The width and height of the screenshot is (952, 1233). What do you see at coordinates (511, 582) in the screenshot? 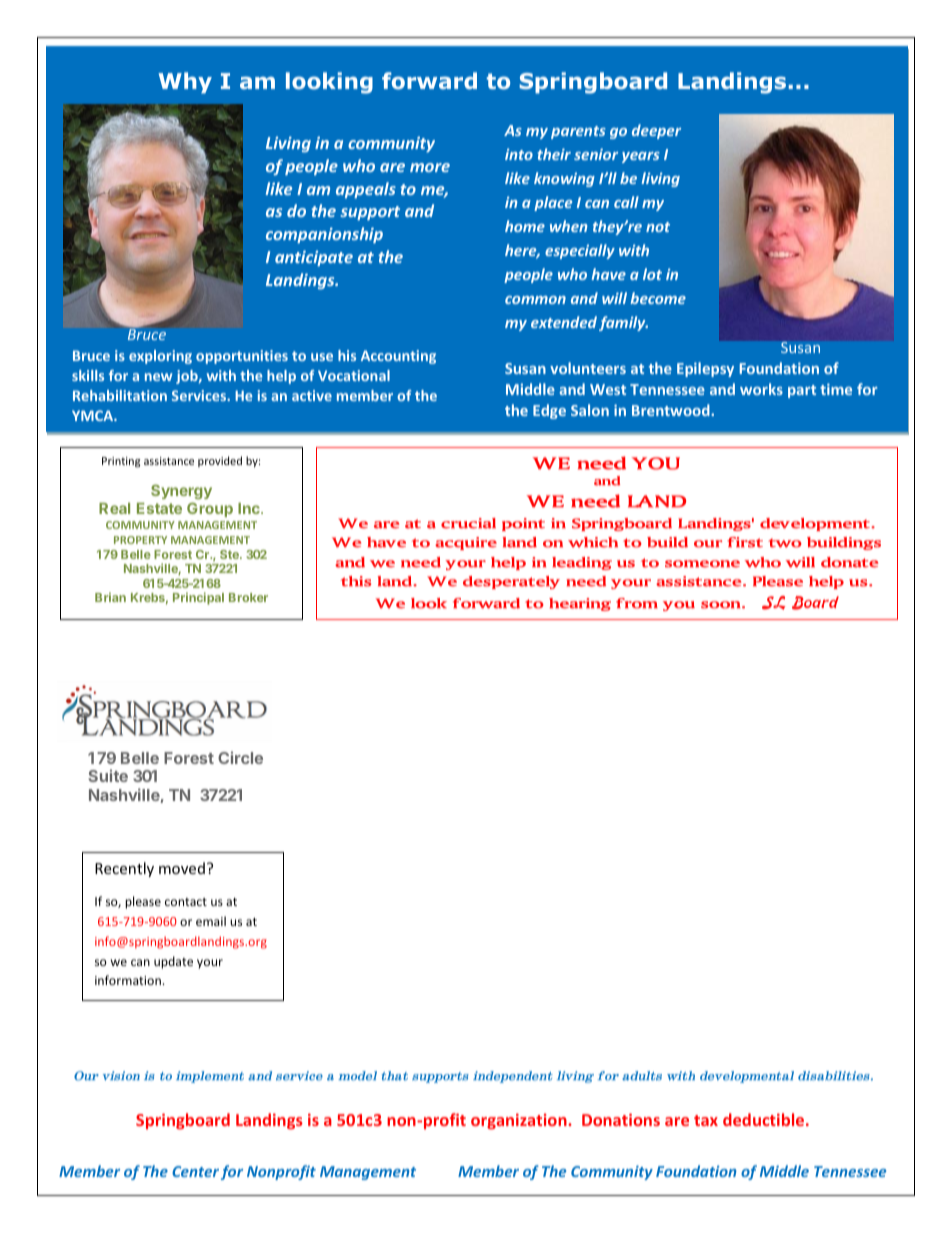
I see `desperately` at bounding box center [511, 582].
